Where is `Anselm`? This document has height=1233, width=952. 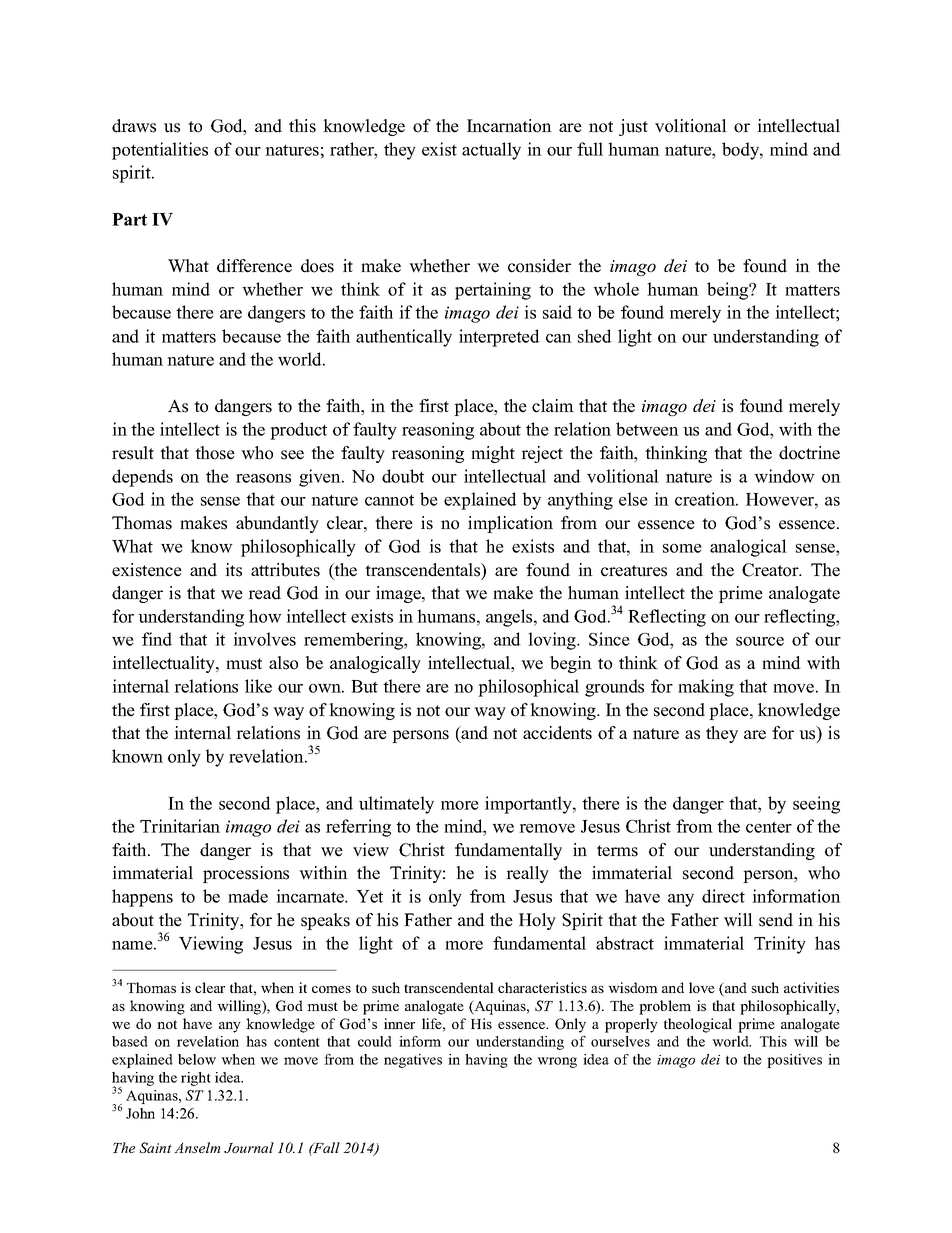
Anselm is located at coordinates (197, 1147).
